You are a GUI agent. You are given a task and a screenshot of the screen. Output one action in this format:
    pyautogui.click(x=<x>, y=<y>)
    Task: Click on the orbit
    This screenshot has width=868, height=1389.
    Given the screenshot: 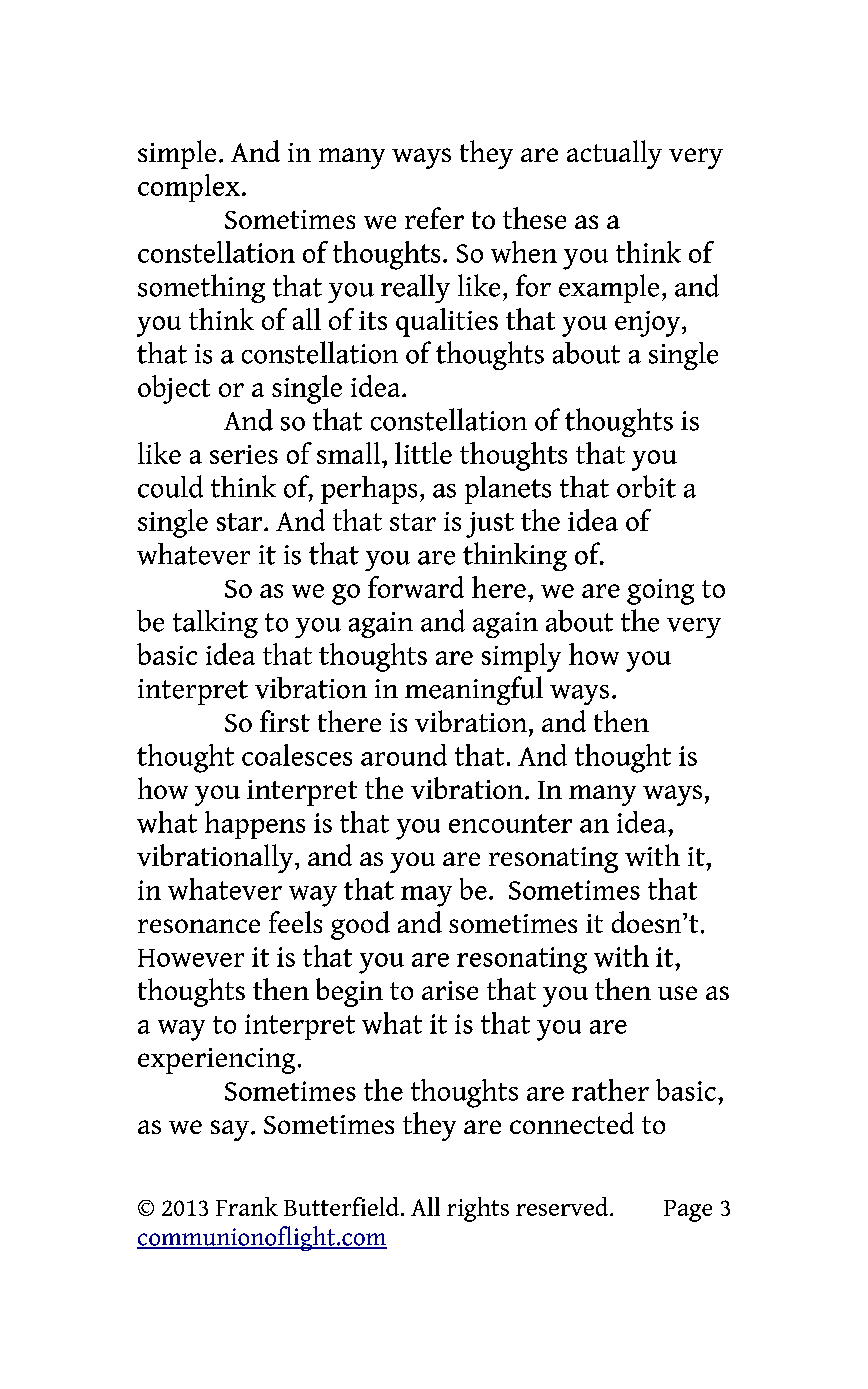 What is the action you would take?
    pyautogui.click(x=646, y=486)
